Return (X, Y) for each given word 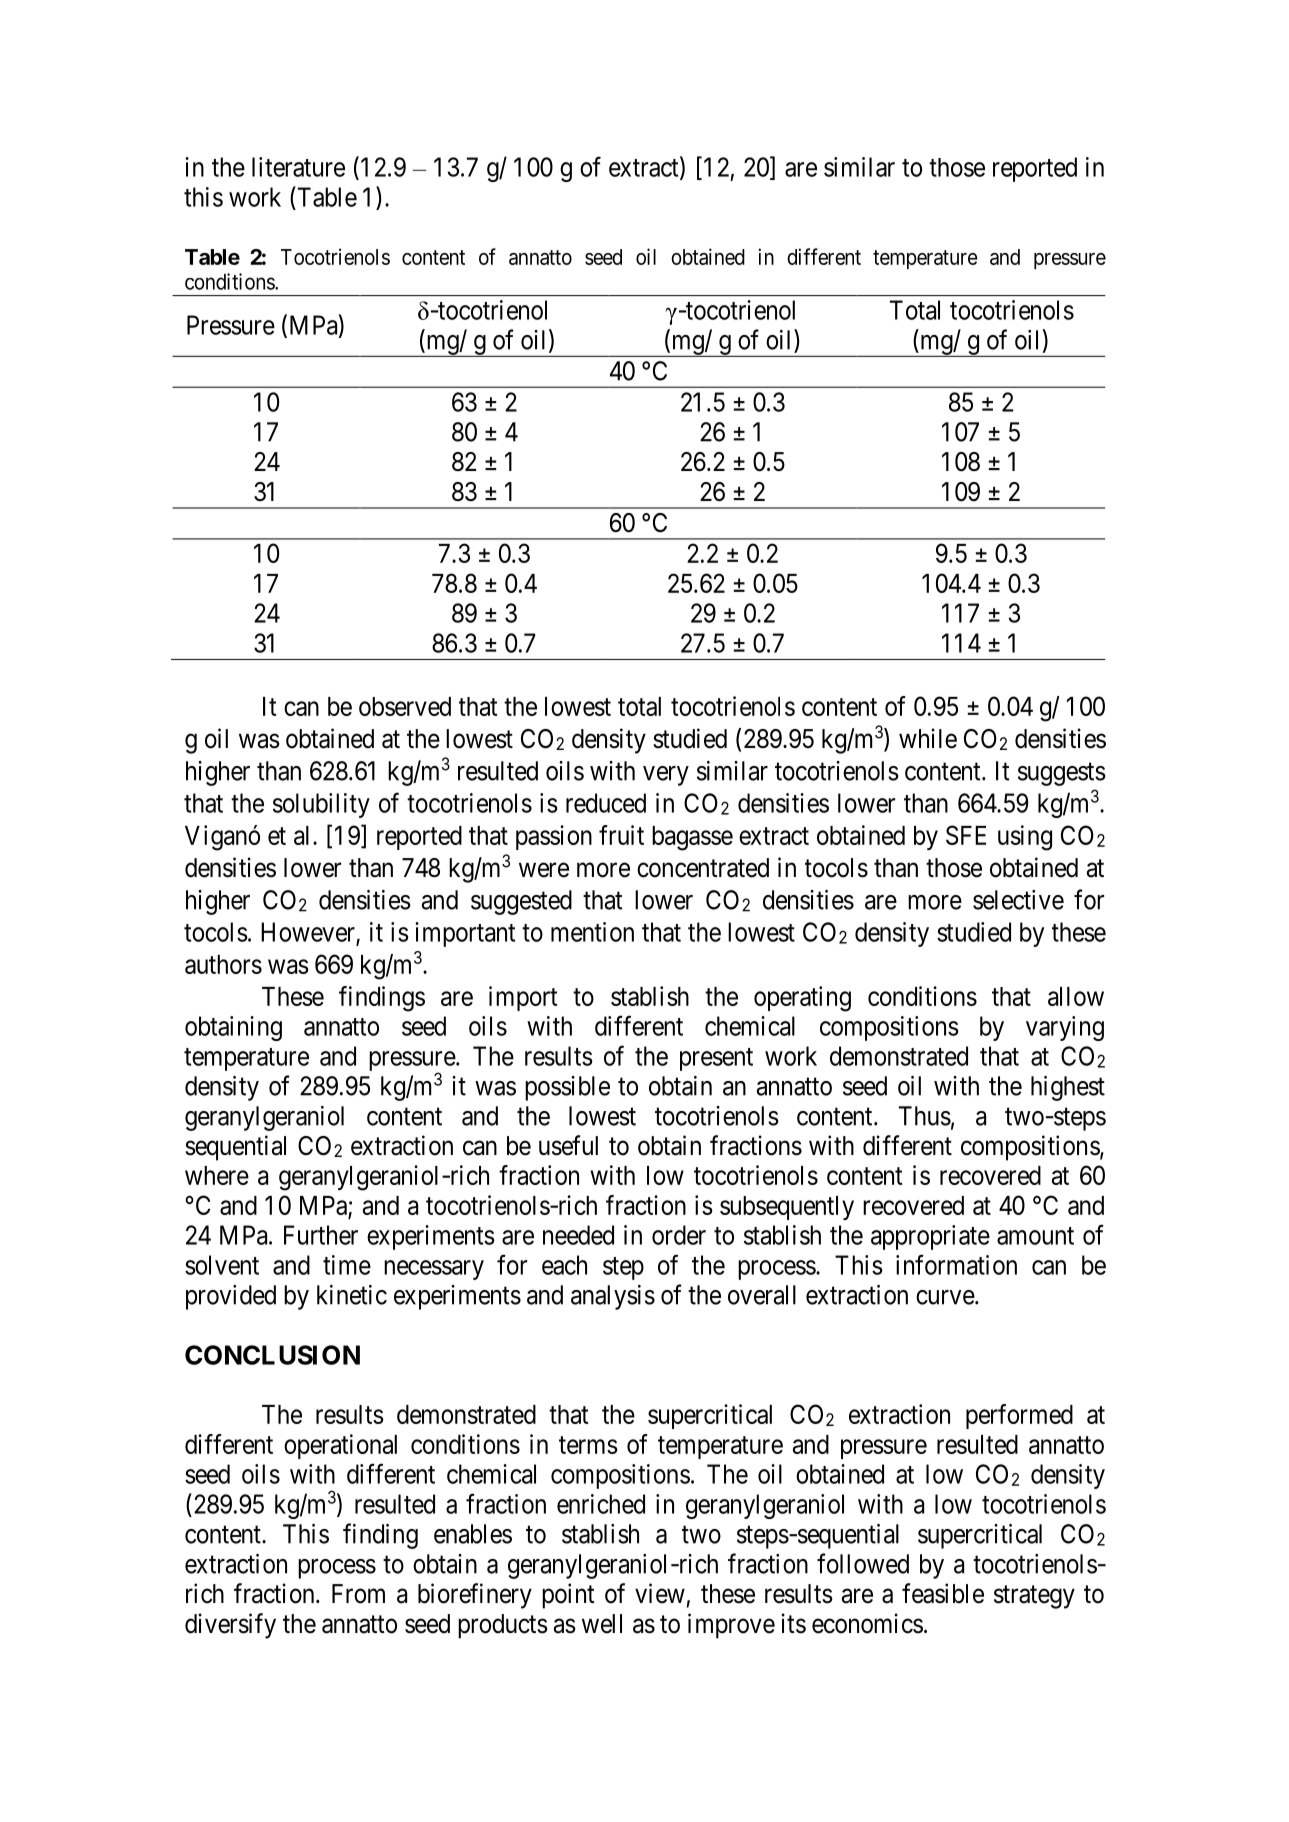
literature (298, 167)
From (358, 1594)
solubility (321, 805)
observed (405, 706)
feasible (943, 1593)
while (928, 738)
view (660, 1593)
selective (1018, 900)
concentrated (703, 868)
